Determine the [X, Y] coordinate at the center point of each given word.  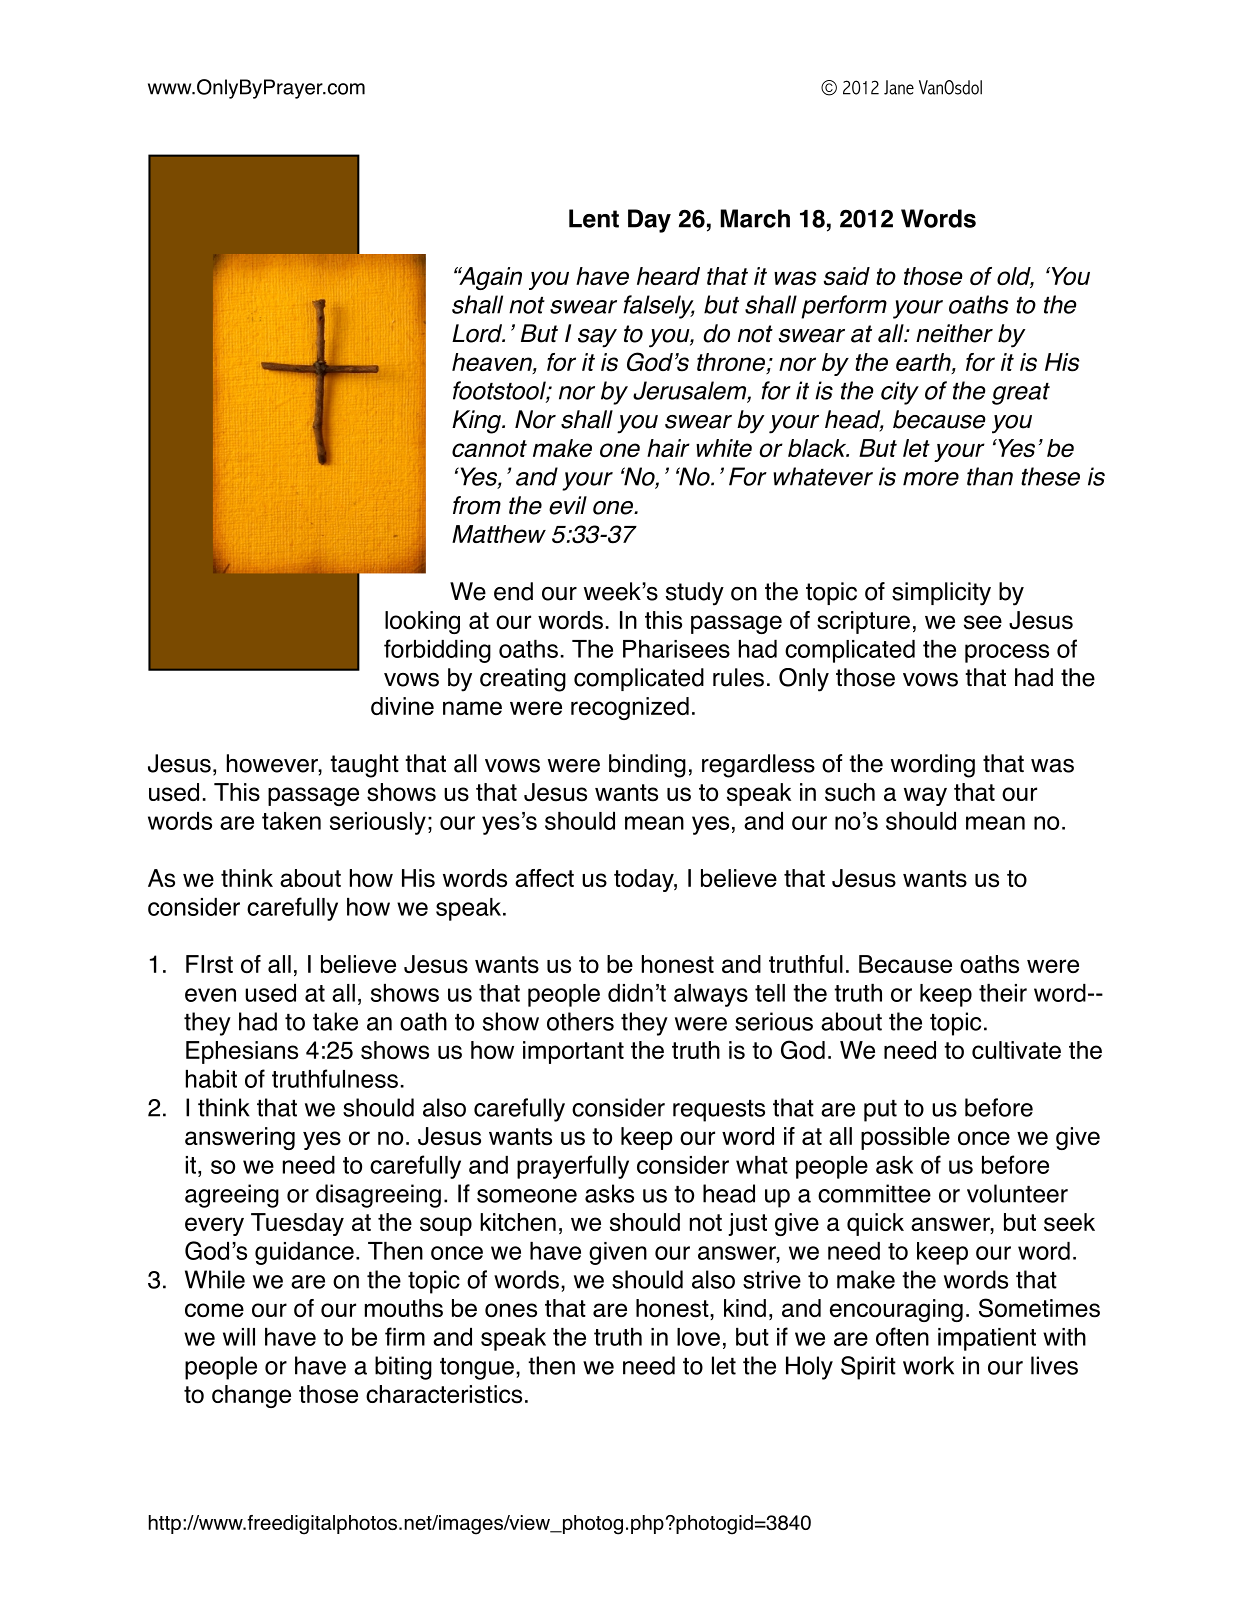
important [573, 1052]
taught [364, 766]
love [698, 1337]
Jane [899, 87]
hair [668, 448]
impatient [987, 1339]
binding [647, 766]
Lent [594, 218]
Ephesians [242, 1052]
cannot [489, 449]
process [1007, 653]
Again [489, 278]
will [239, 1337]
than [990, 476]
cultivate [1016, 1050]
